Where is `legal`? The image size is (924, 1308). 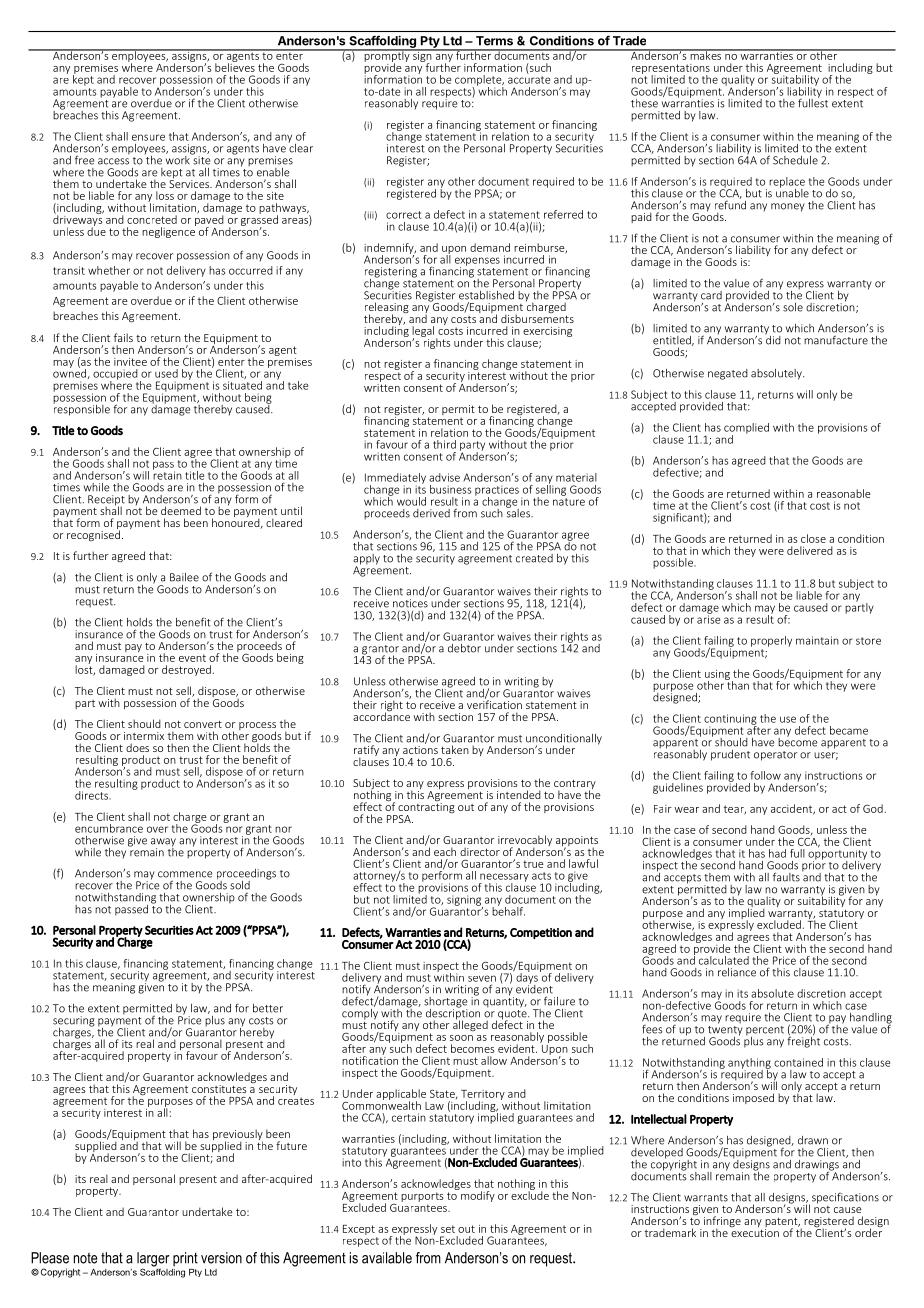
legal is located at coordinates (424, 332).
